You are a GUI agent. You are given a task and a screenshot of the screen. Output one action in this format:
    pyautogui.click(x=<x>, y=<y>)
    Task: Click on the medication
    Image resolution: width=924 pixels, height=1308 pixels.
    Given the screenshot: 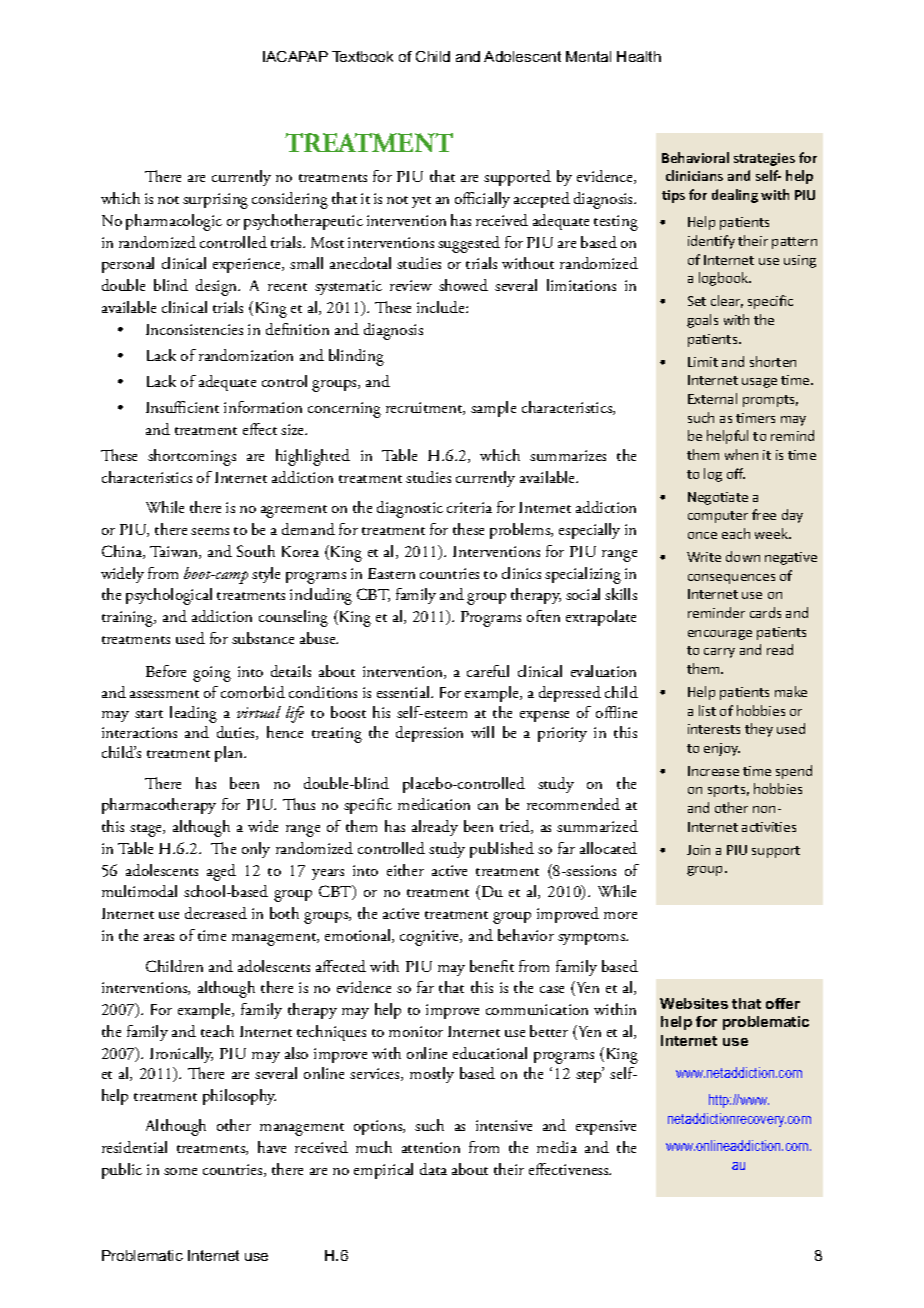 What is the action you would take?
    pyautogui.click(x=434, y=804)
